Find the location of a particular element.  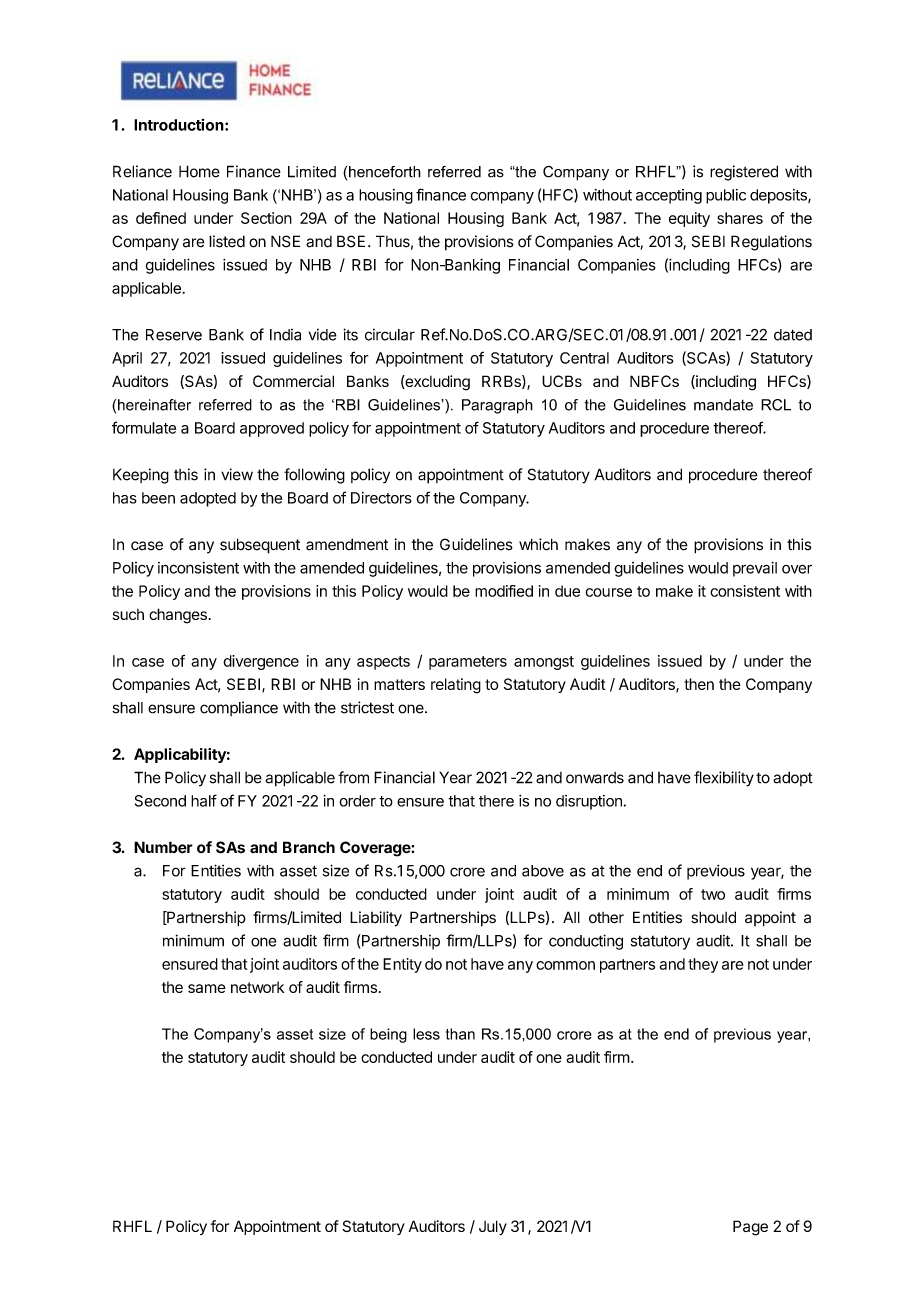

prevail is located at coordinates (755, 569).
